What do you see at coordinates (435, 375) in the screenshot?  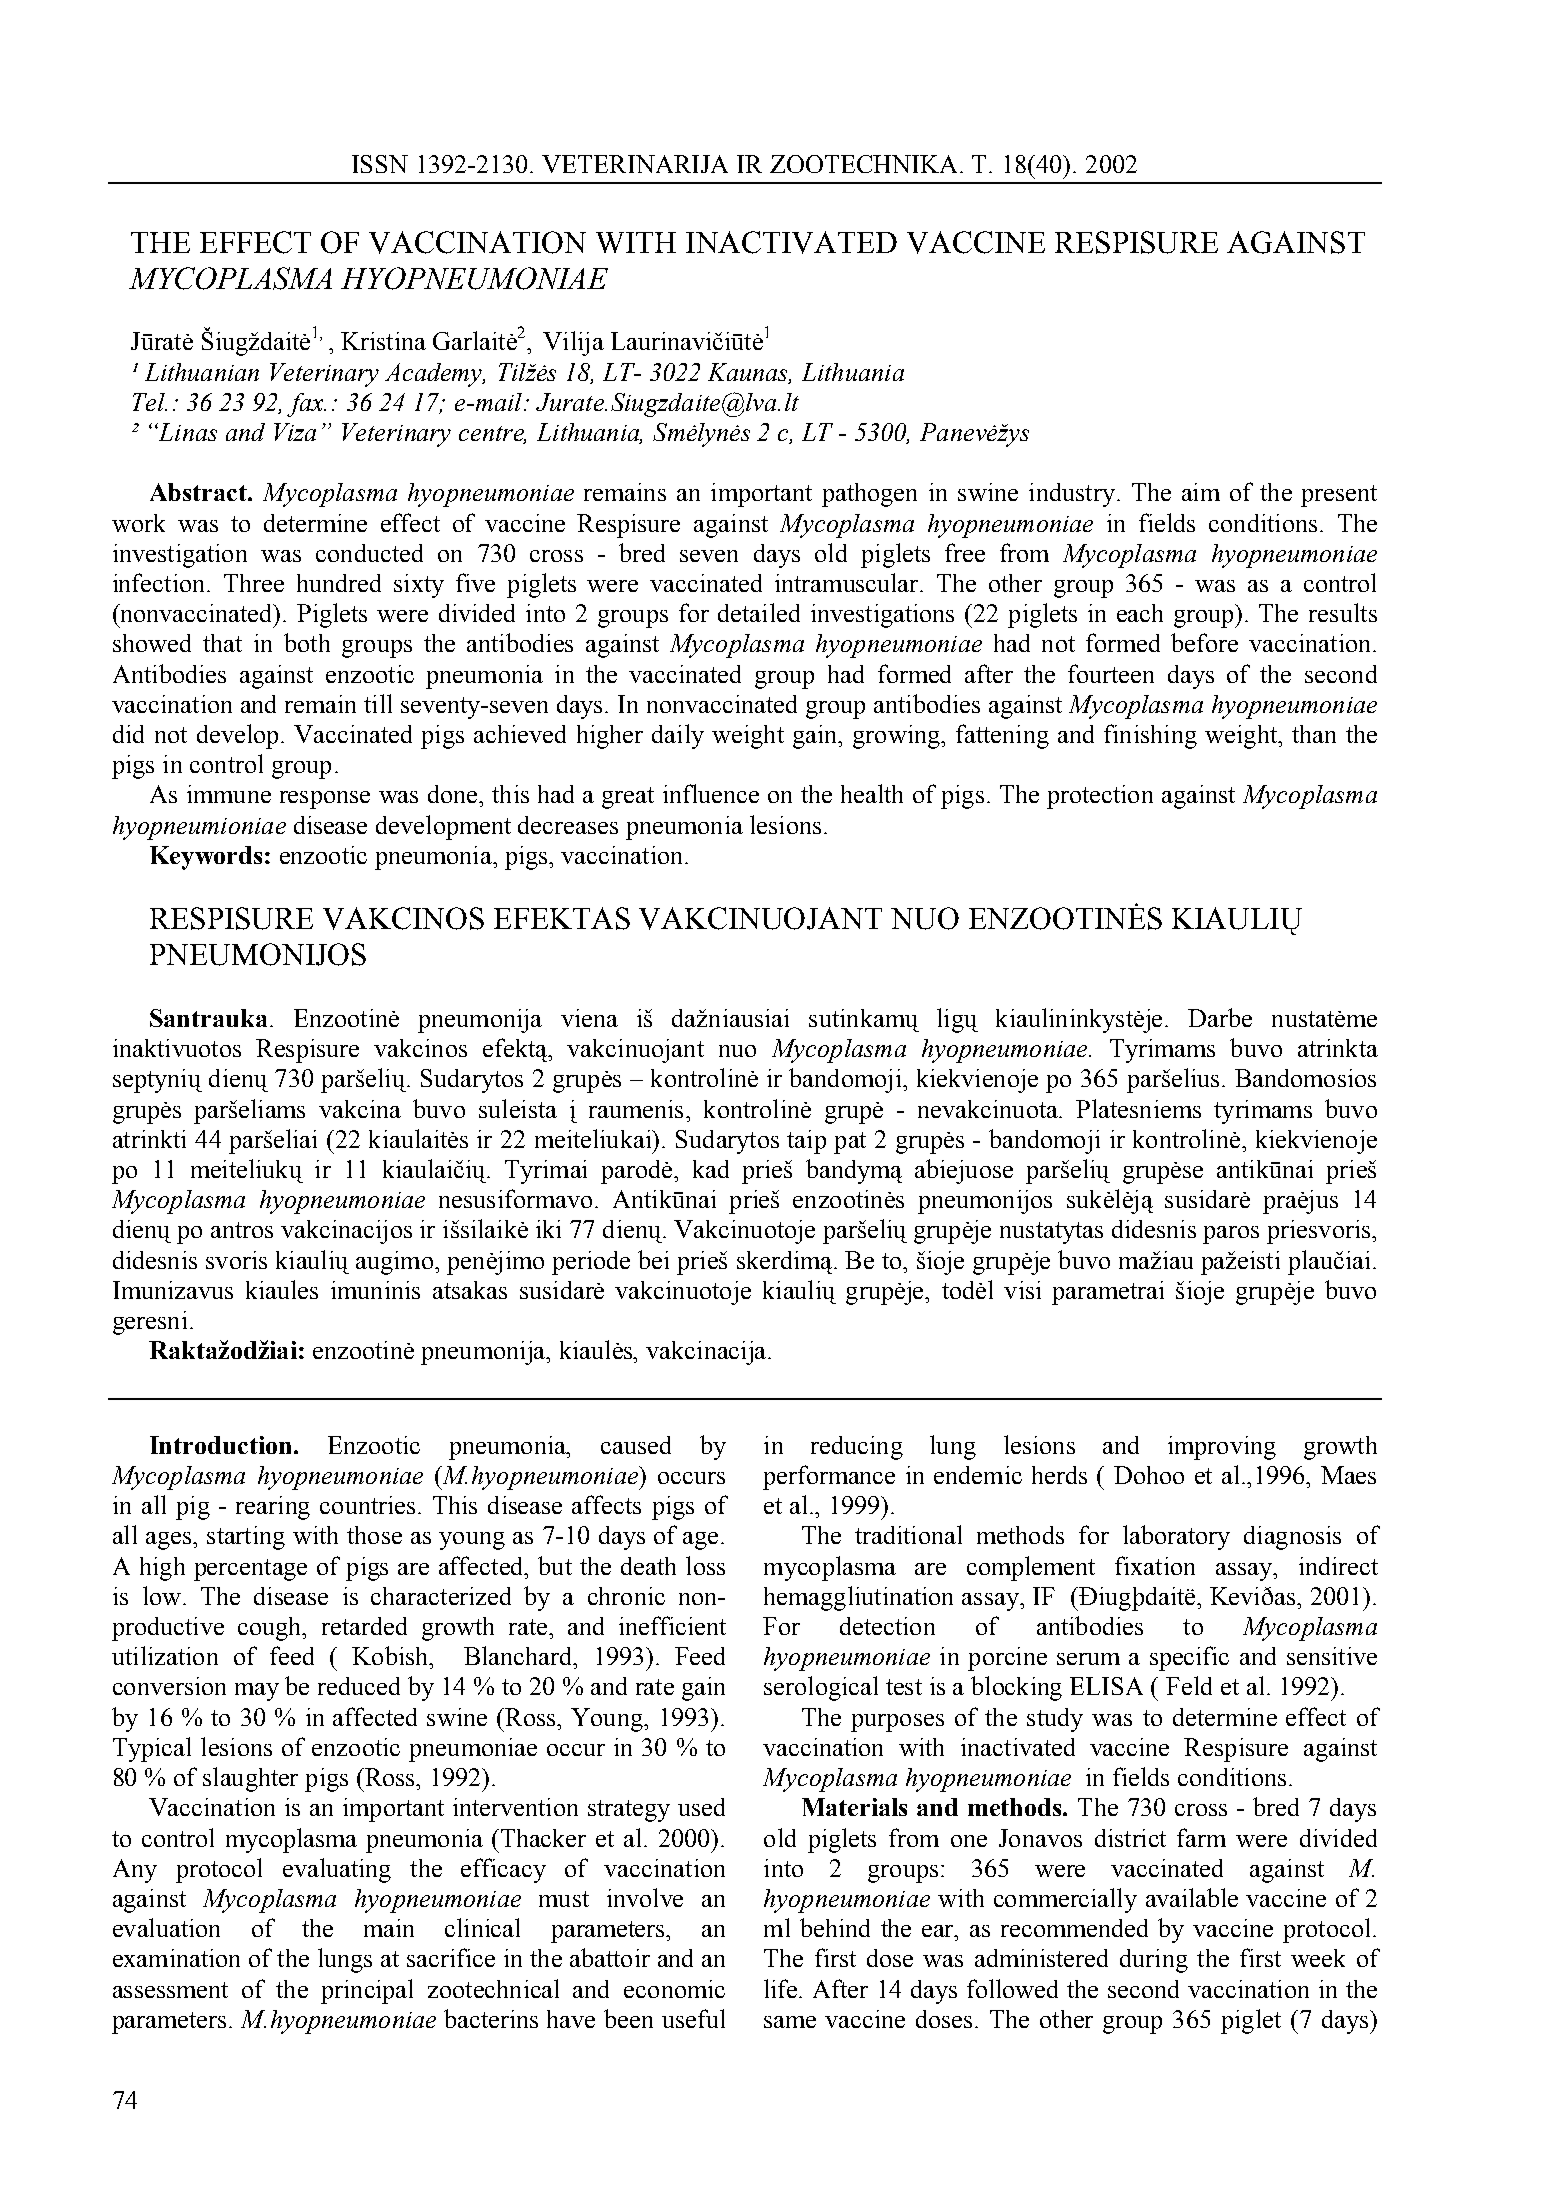 I see `Academy` at bounding box center [435, 375].
